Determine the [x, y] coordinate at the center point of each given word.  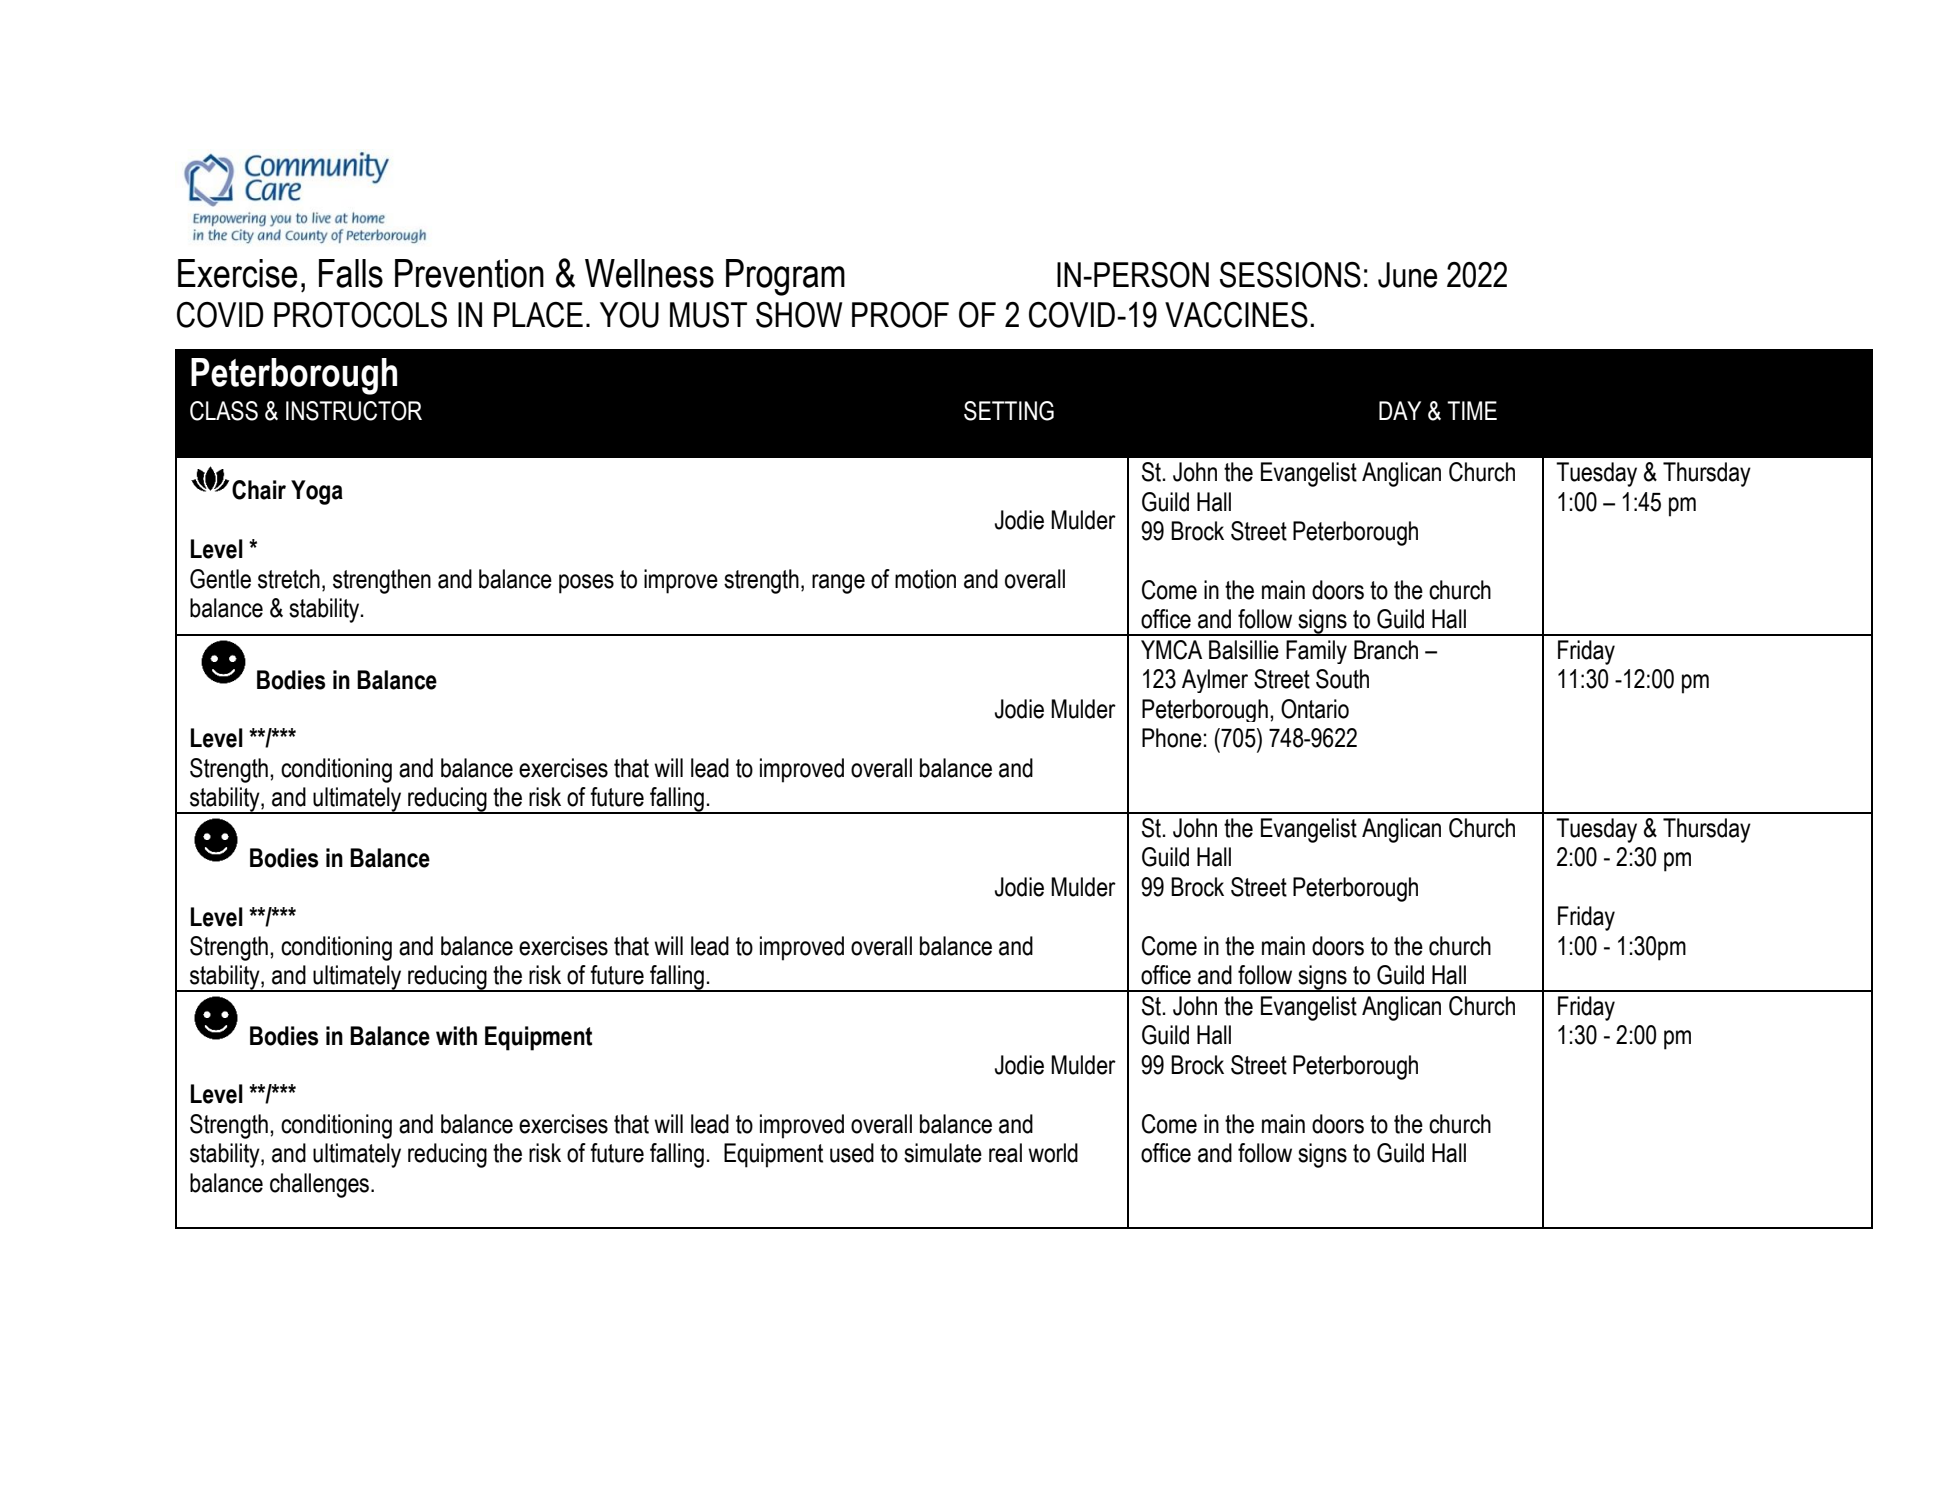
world [1053, 1153]
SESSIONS [1290, 275]
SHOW [799, 315]
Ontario [1315, 709]
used [852, 1153]
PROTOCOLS [360, 315]
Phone [1172, 738]
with [456, 1036]
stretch [289, 579]
